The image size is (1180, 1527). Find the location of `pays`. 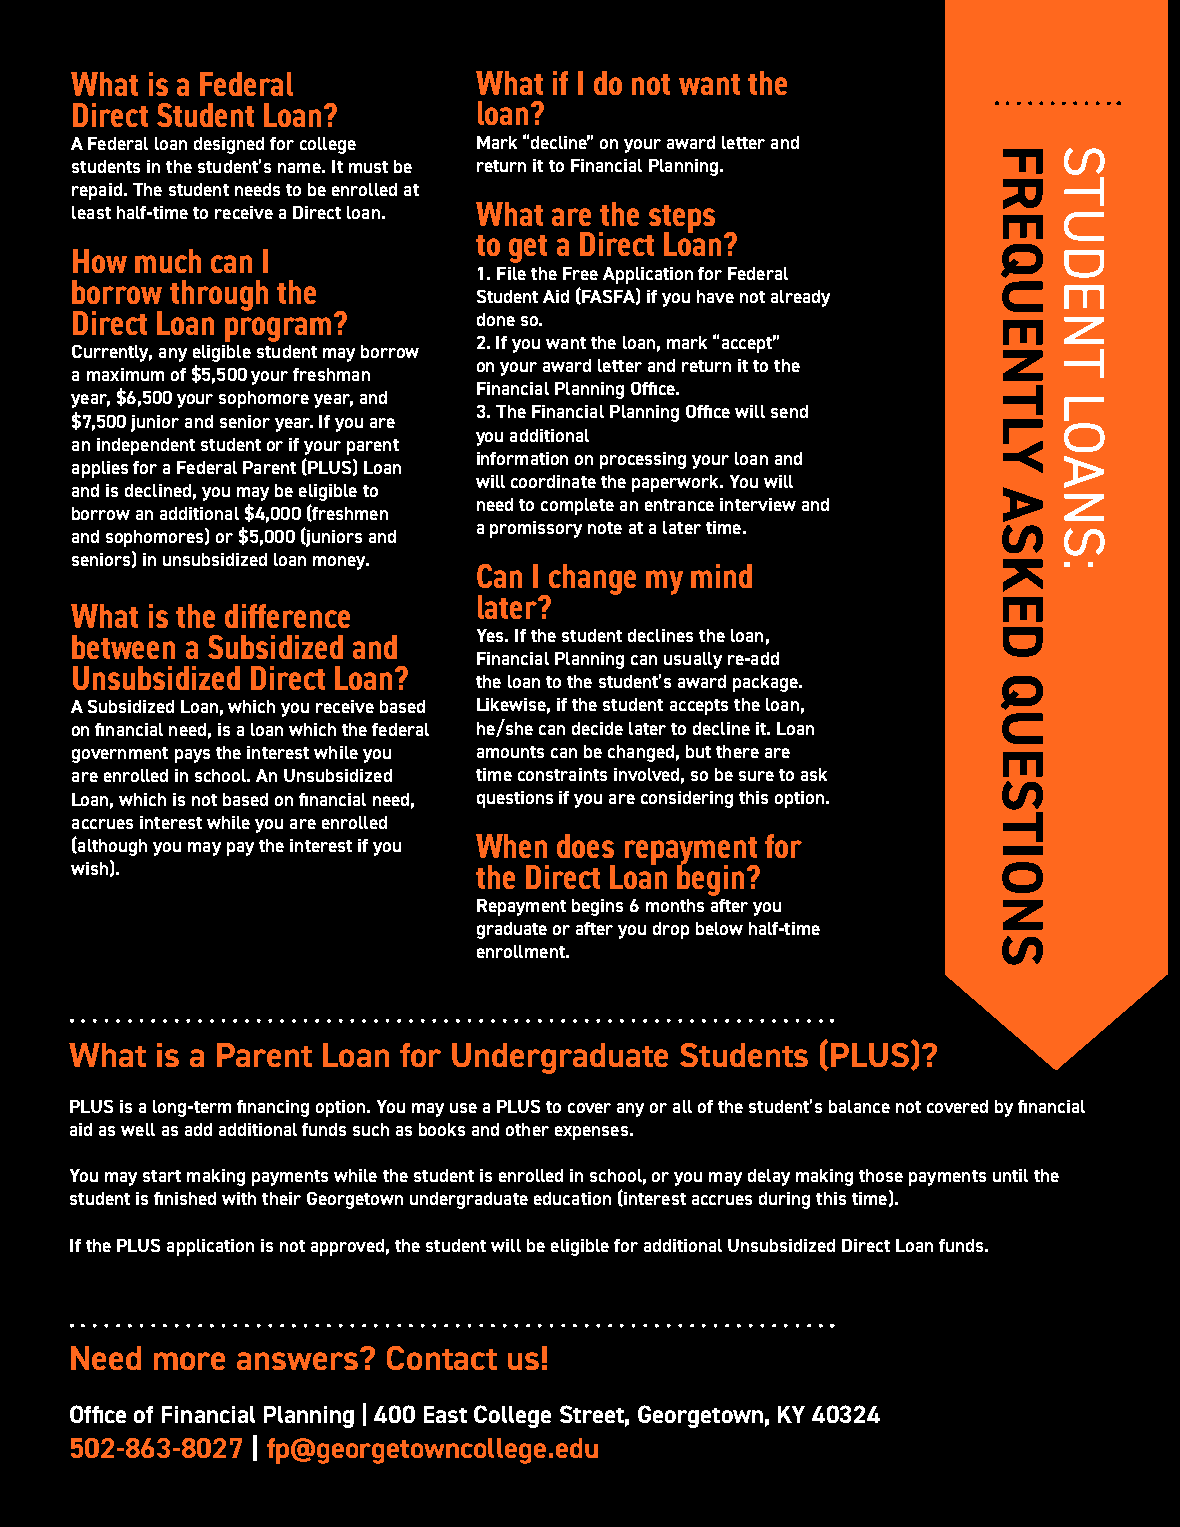

pays is located at coordinates (192, 756).
